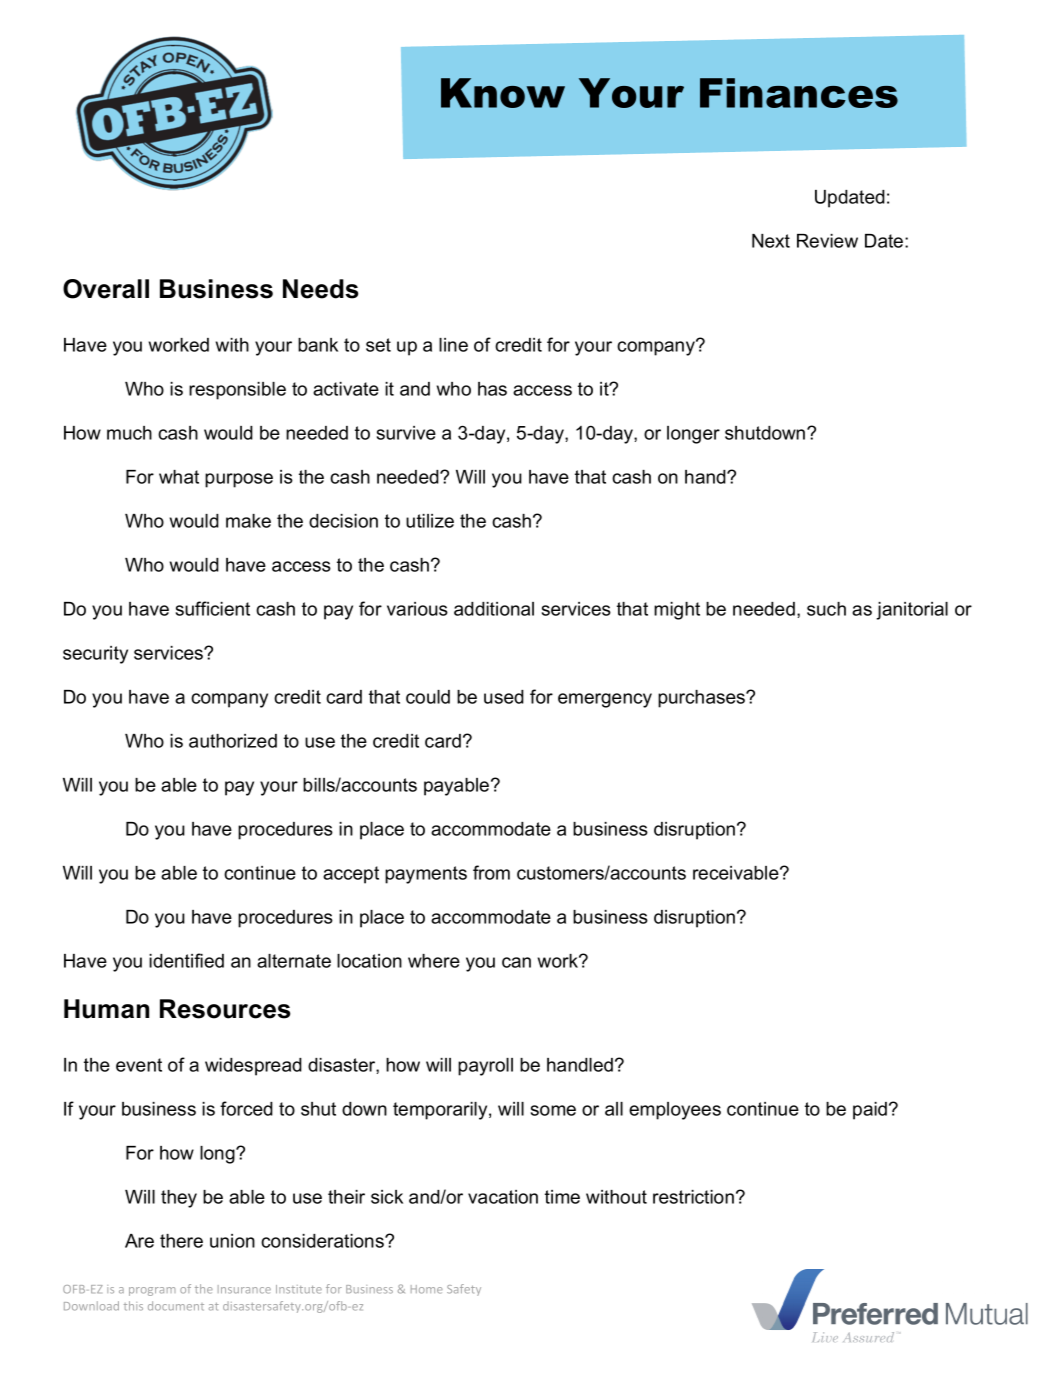 This page has width=1064, height=1377. Describe the element at coordinates (504, 697) in the page. I see `used` at that location.
